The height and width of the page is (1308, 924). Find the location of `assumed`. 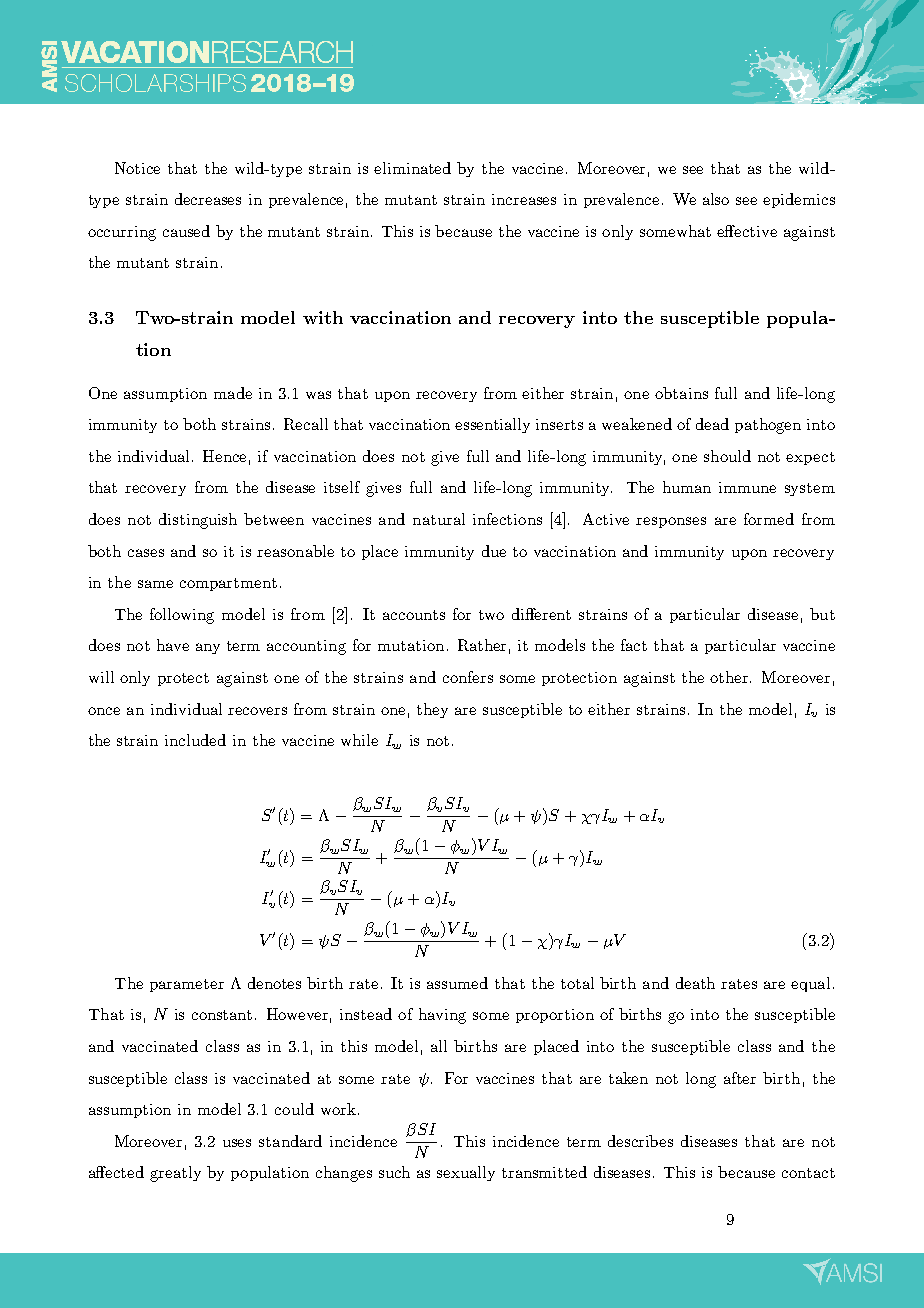

assumed is located at coordinates (457, 983).
